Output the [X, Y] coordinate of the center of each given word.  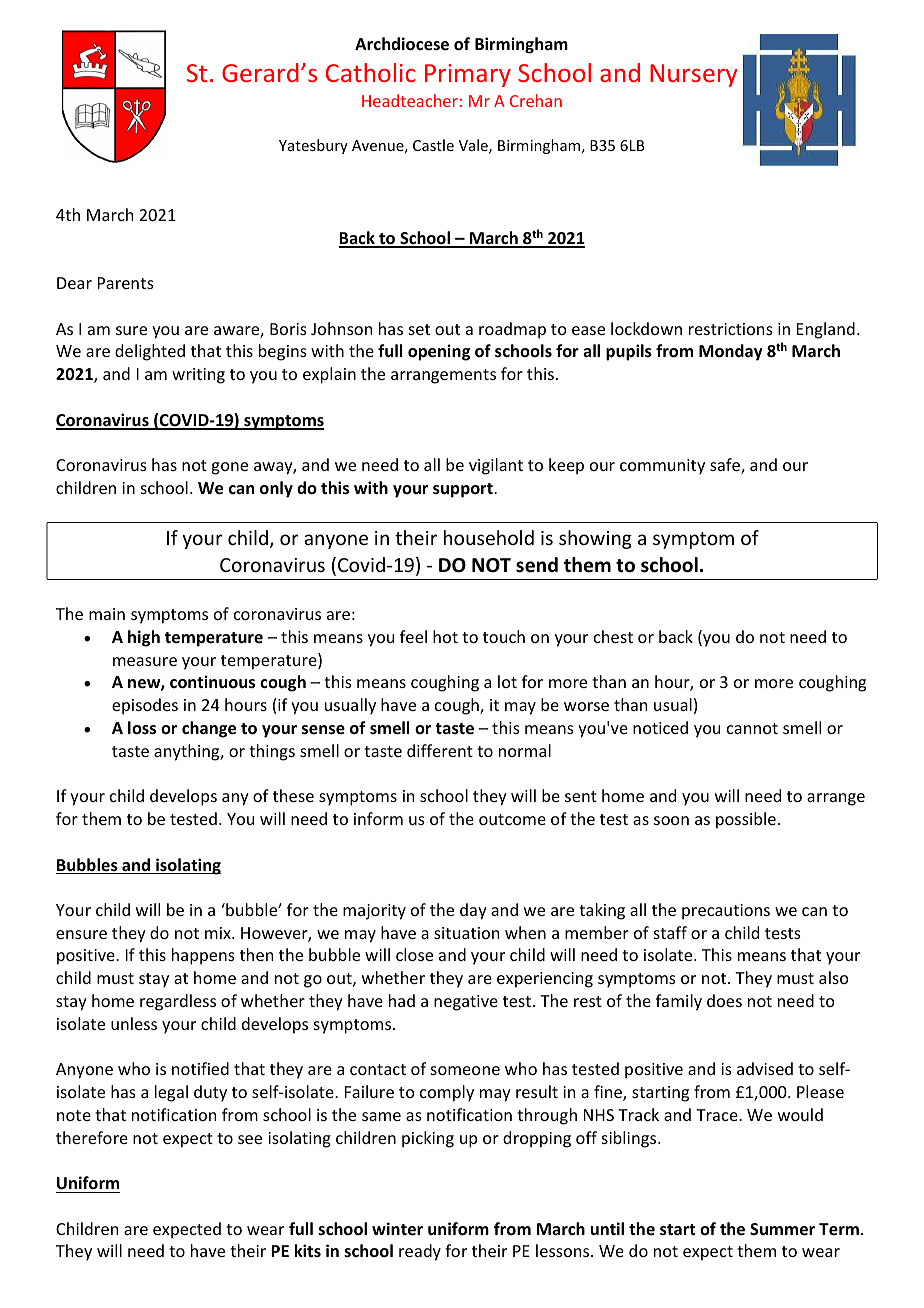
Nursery [693, 75]
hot [445, 636]
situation [466, 933]
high [144, 638]
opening [439, 352]
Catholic [371, 72]
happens [203, 956]
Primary [468, 75]
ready [420, 1252]
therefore [92, 1137]
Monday [731, 352]
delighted [150, 352]
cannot [752, 728]
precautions [726, 912]
